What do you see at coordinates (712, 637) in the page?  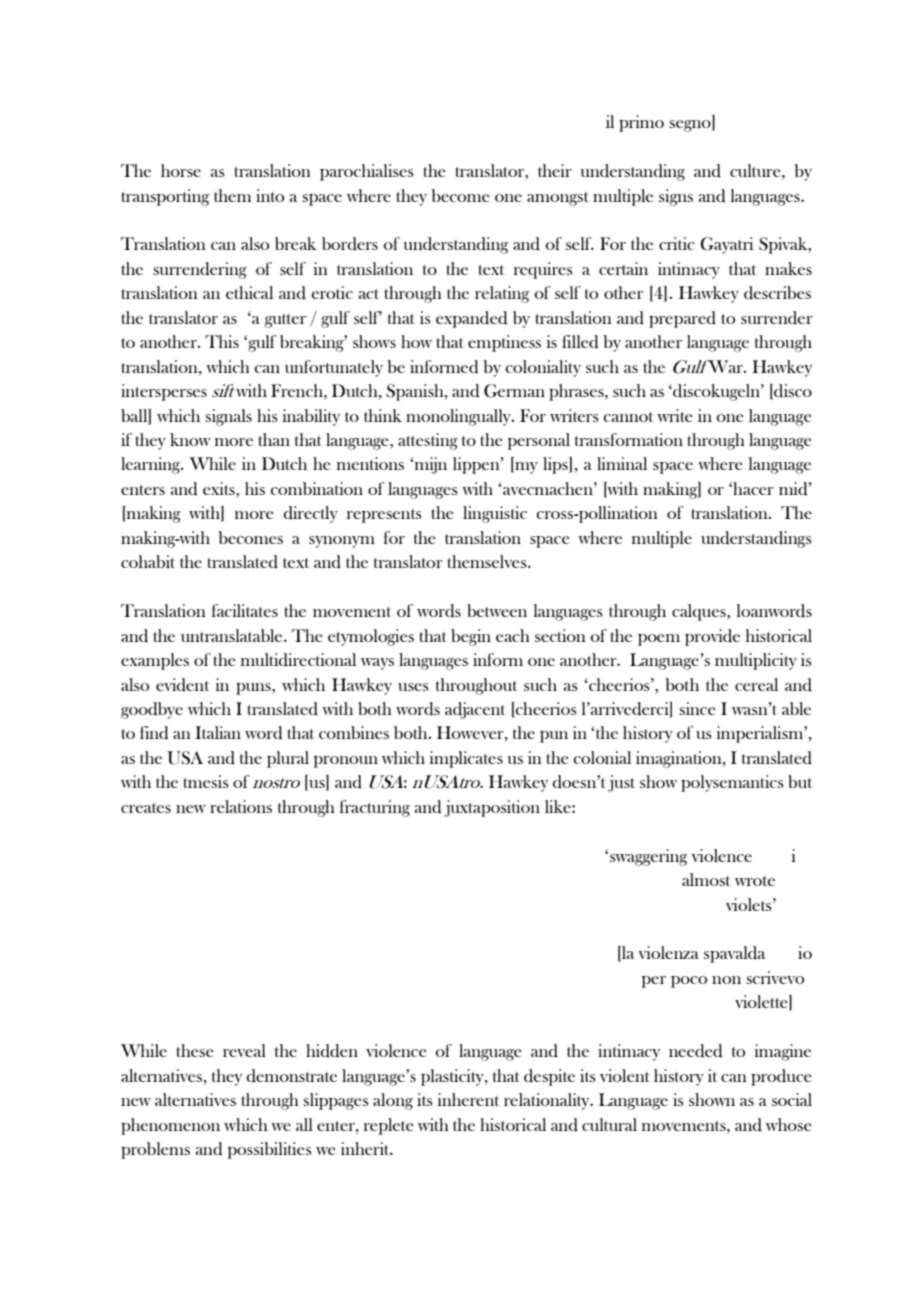 I see `provide` at bounding box center [712, 637].
